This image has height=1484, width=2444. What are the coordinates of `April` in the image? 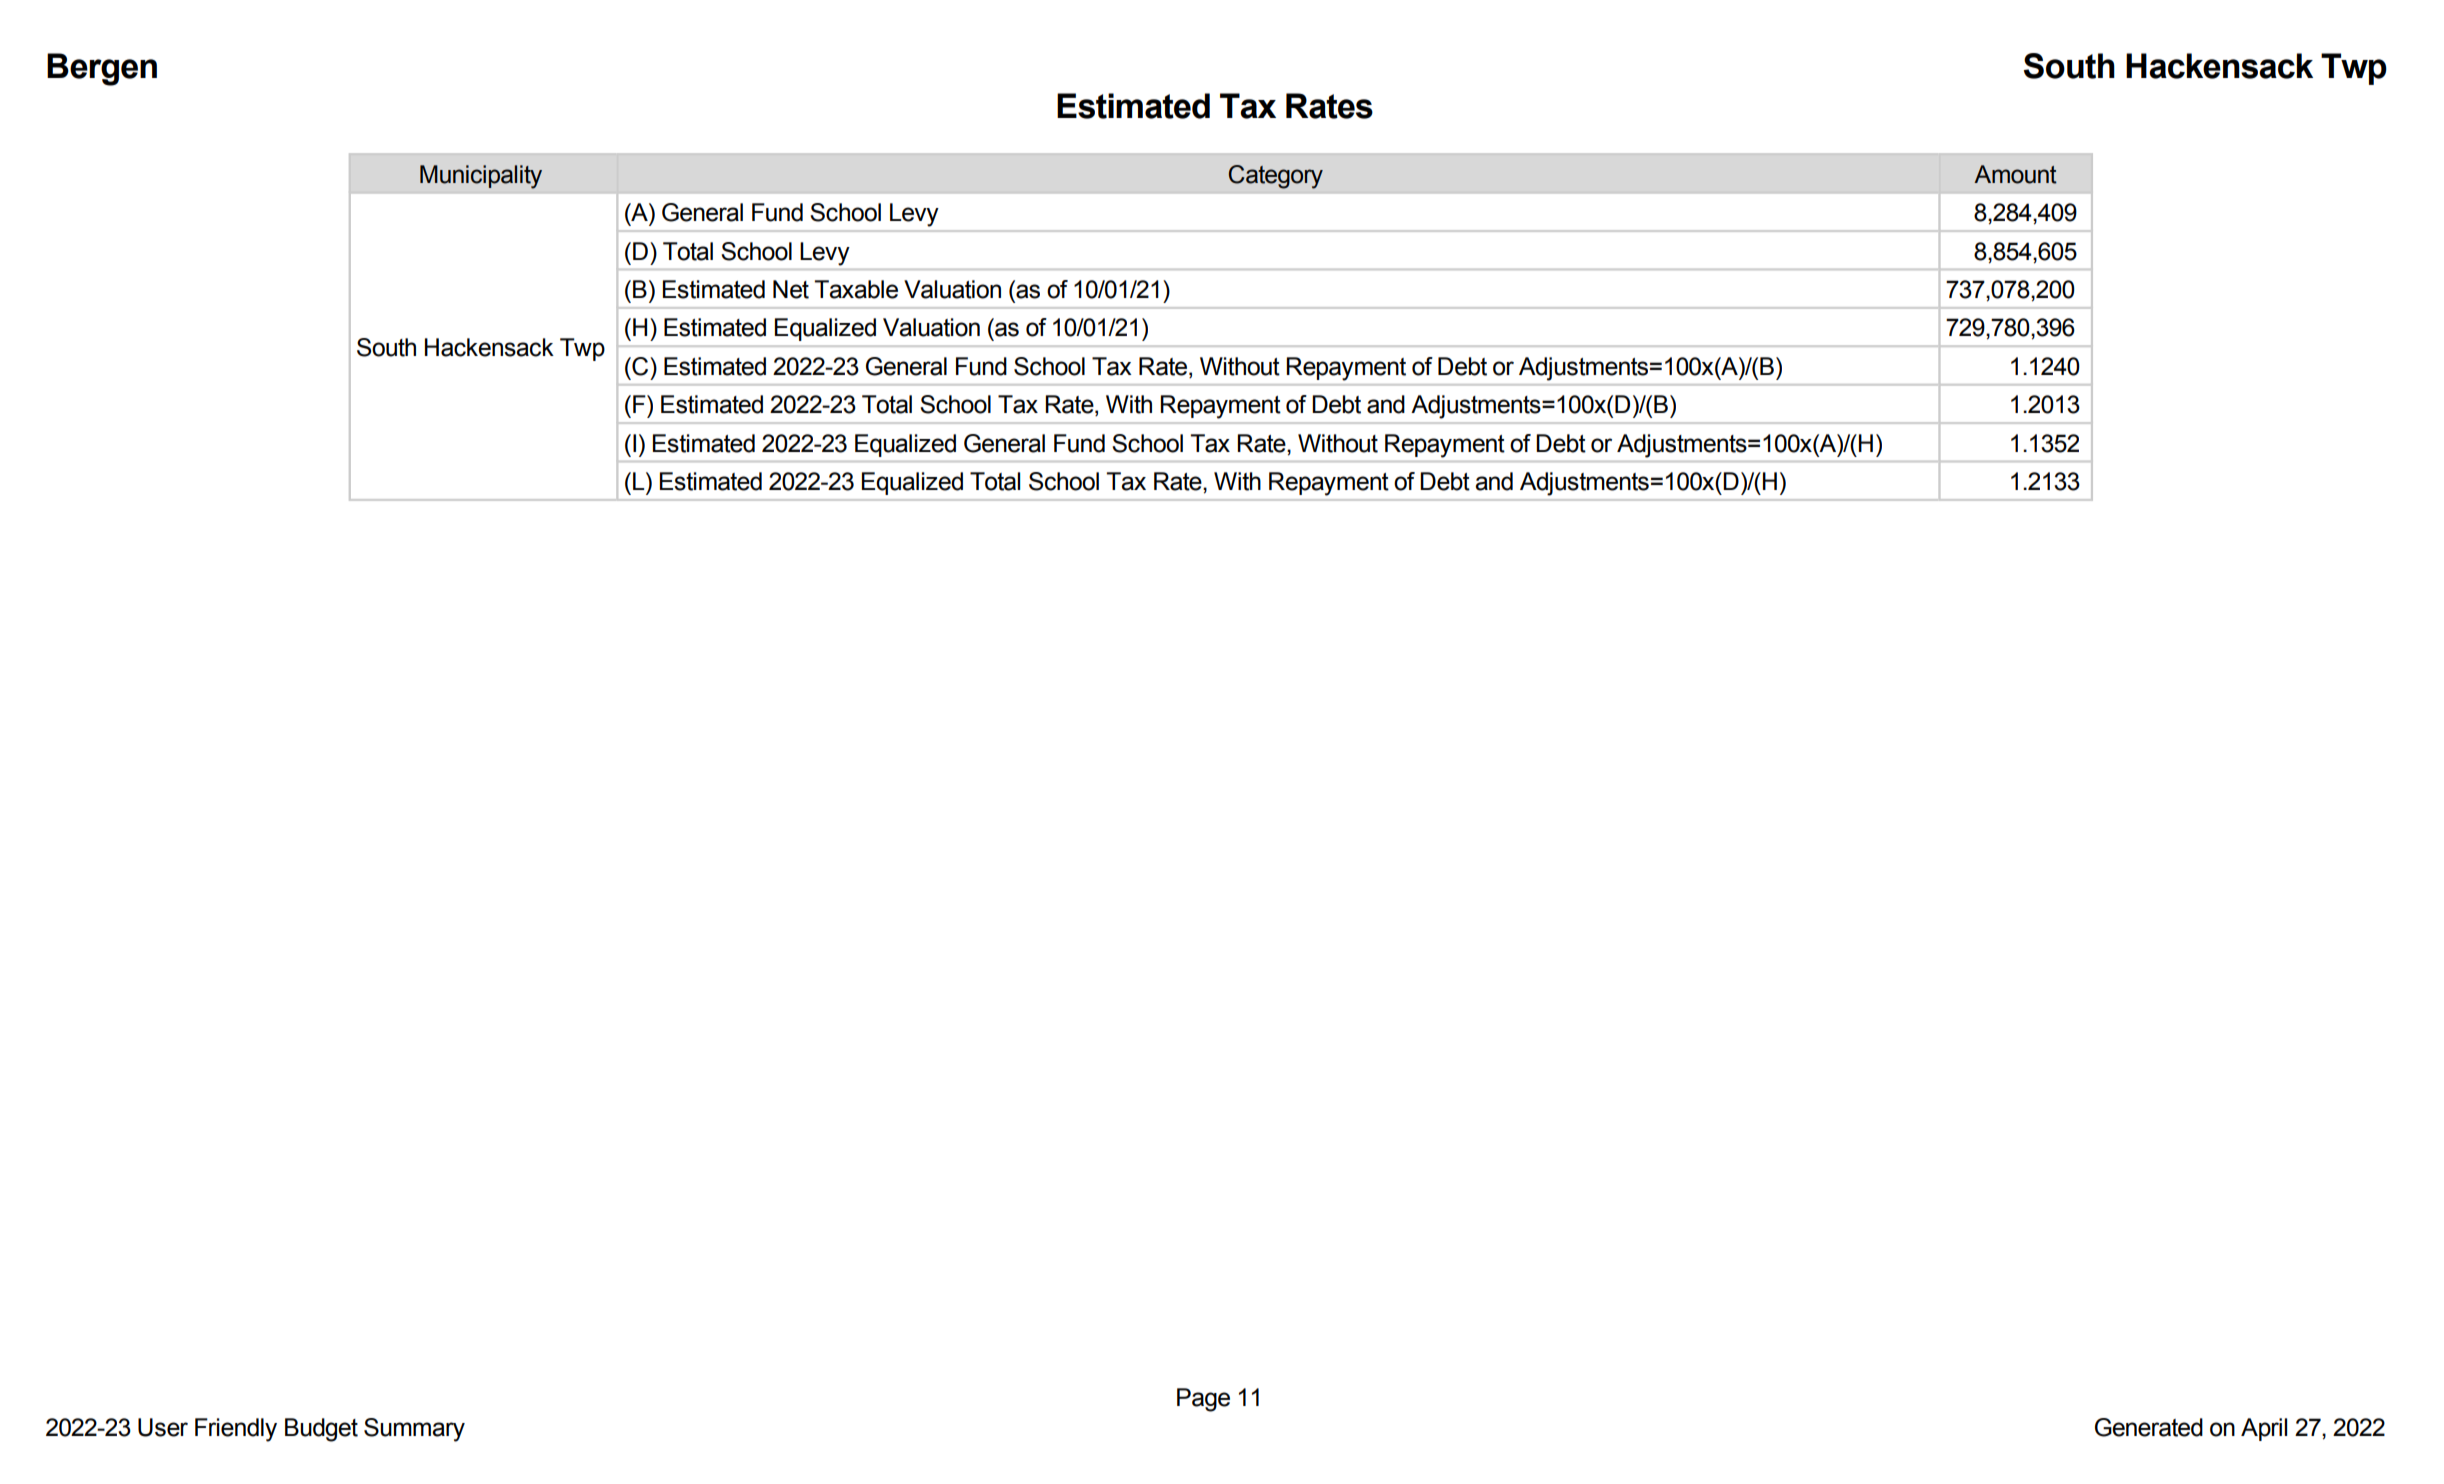 It's located at (2264, 1429).
